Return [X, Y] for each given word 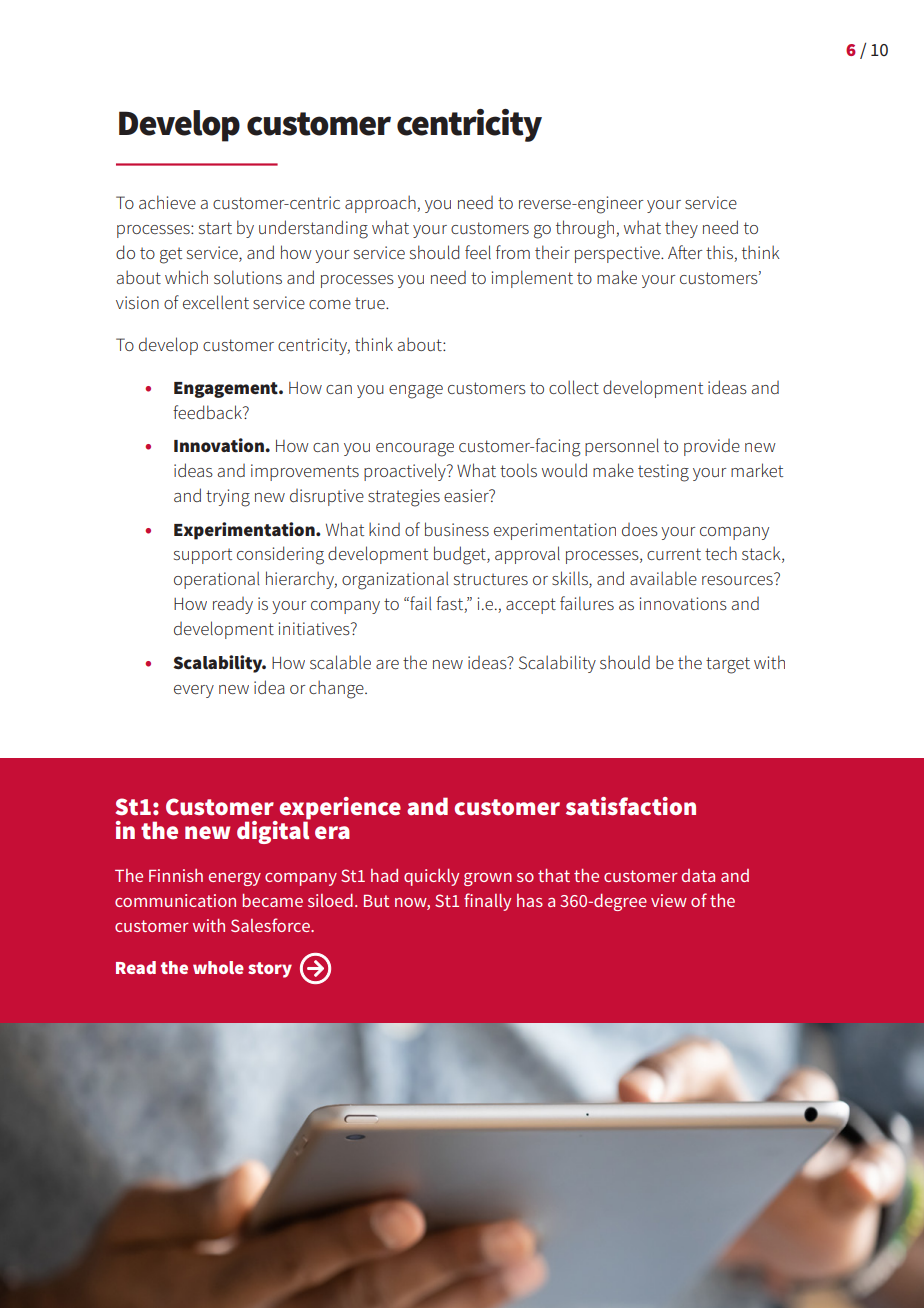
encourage [415, 450]
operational [216, 580]
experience [340, 808]
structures [491, 579]
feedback [208, 412]
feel [478, 252]
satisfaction [631, 806]
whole [218, 967]
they [681, 229]
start [215, 228]
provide [712, 447]
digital [273, 831]
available [663, 578]
